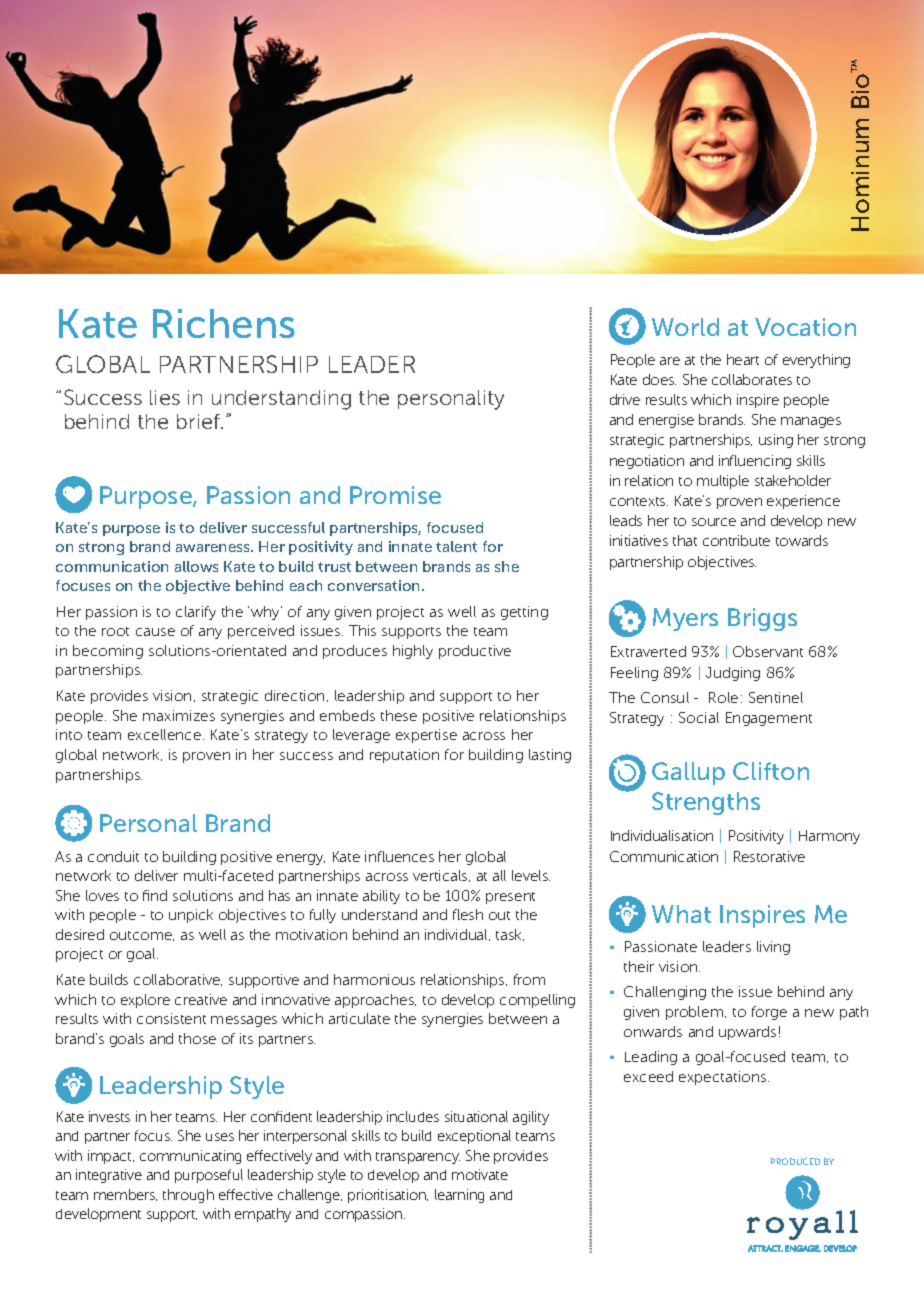  What do you see at coordinates (190, 1157) in the screenshot?
I see `communicating` at bounding box center [190, 1157].
